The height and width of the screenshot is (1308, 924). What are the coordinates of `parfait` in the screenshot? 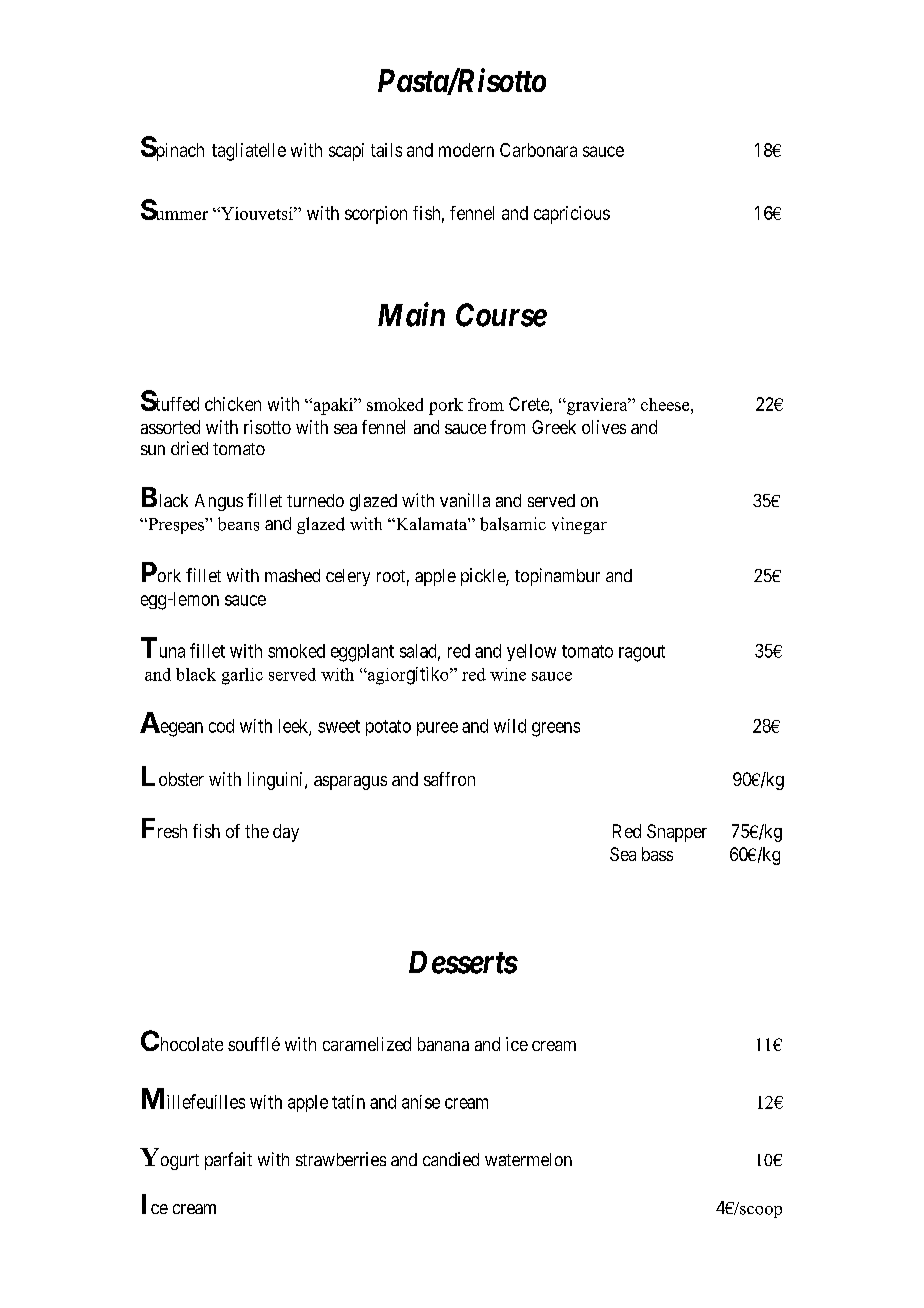 It's located at (228, 1161).
